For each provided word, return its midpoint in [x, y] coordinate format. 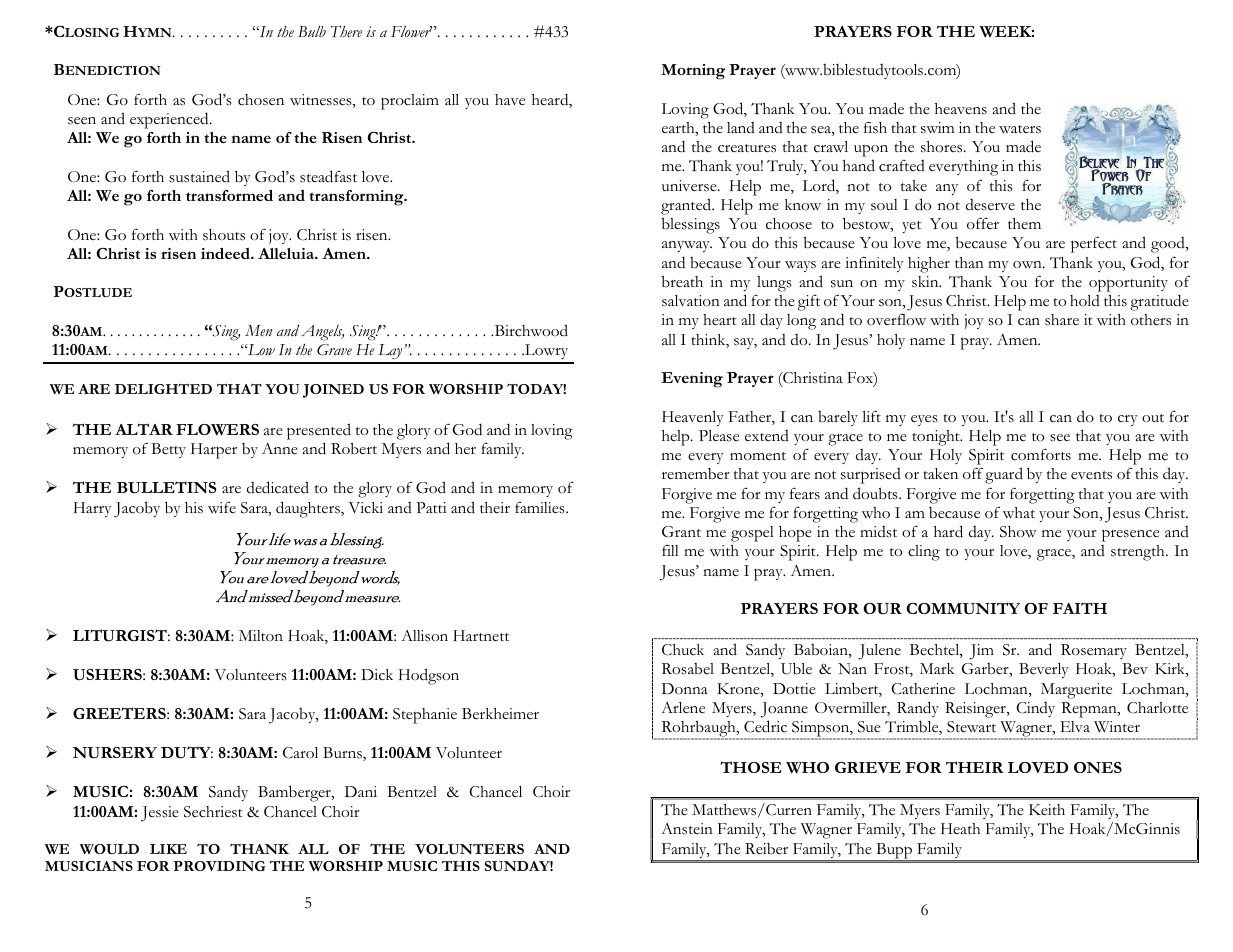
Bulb [312, 32]
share [1062, 320]
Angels [322, 333]
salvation [691, 301]
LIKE [168, 849]
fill [670, 550]
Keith [1047, 810]
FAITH [1080, 608]
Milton [261, 635]
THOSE [750, 767]
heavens [961, 109]
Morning [693, 72]
